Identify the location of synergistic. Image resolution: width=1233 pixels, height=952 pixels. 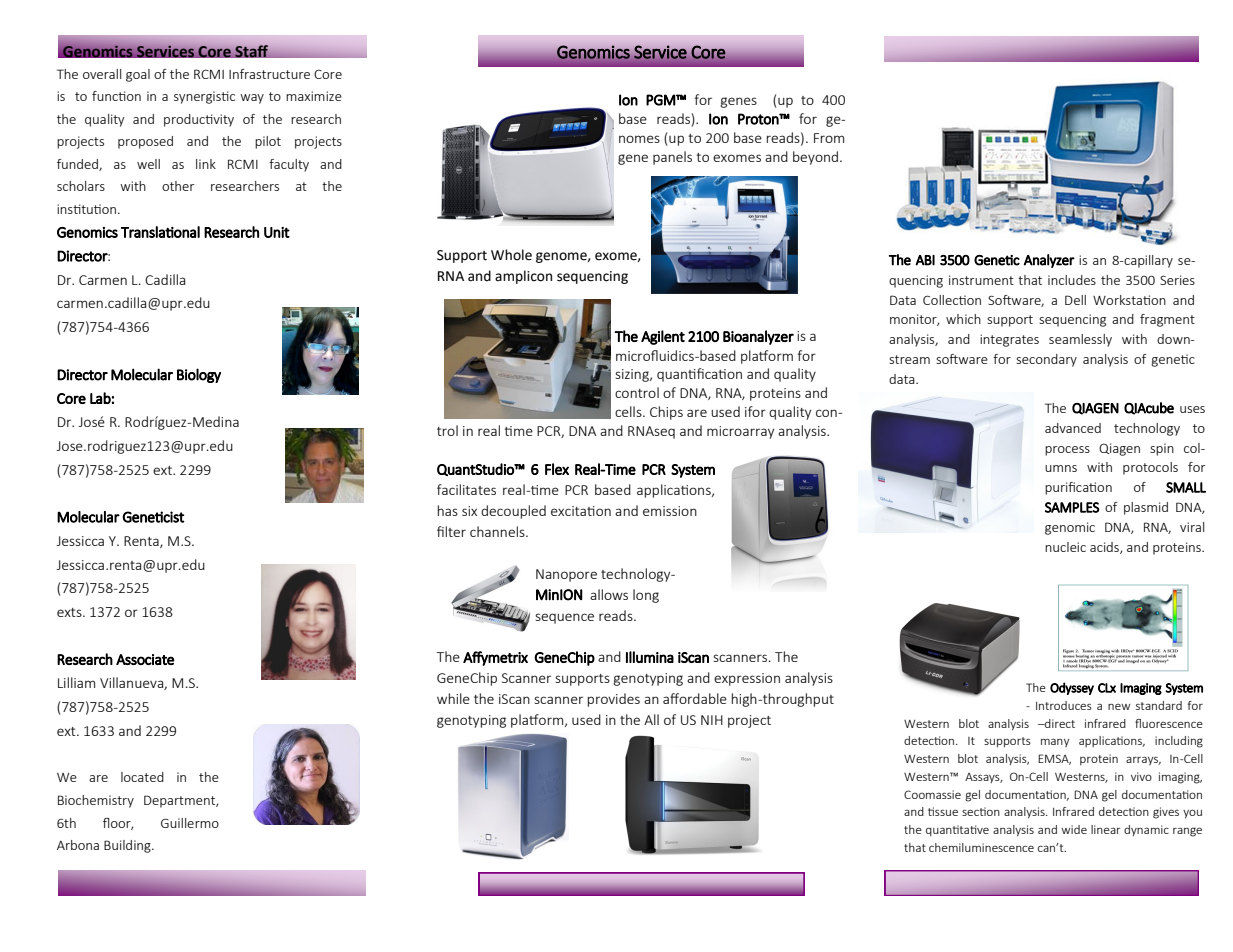
(204, 97).
